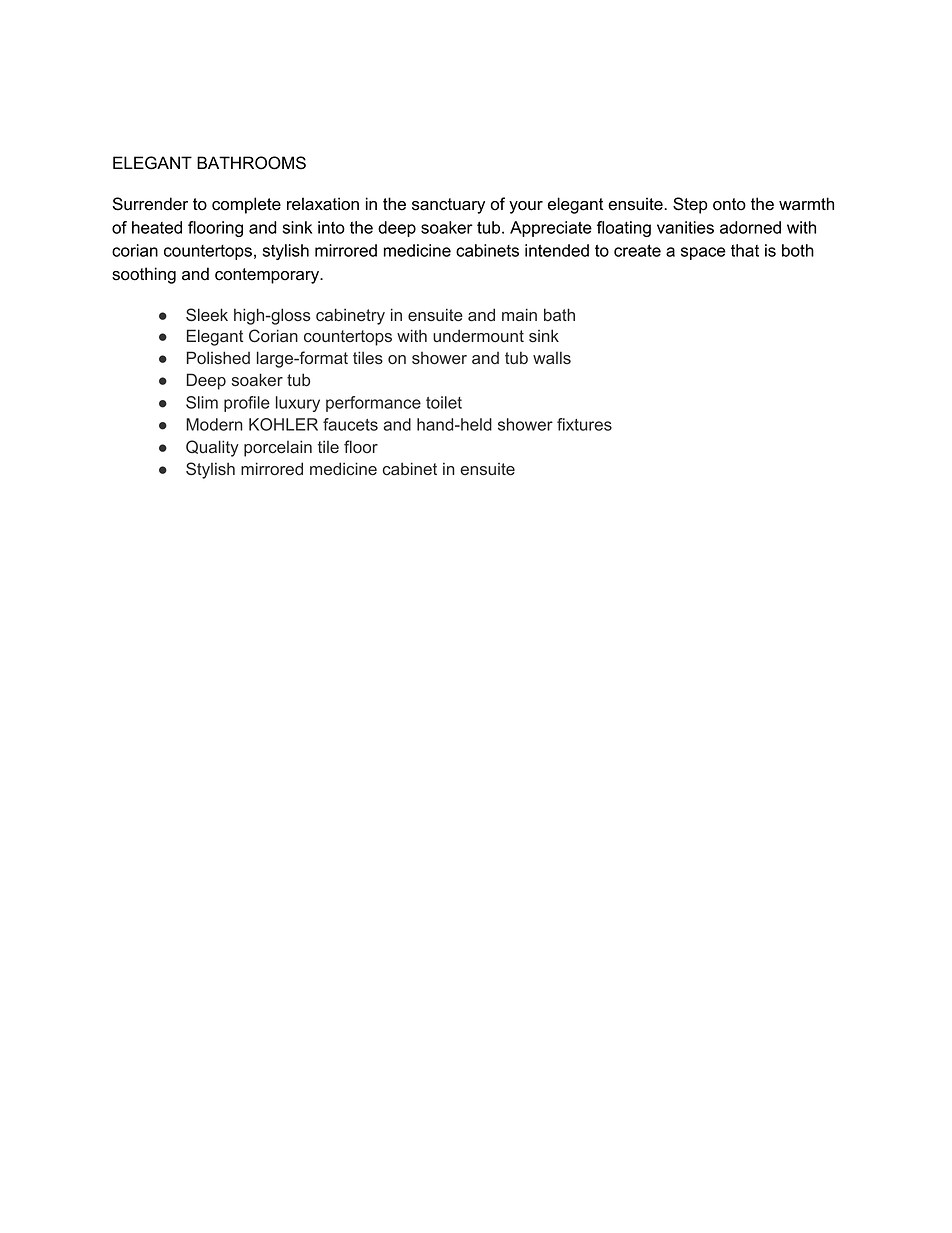 Image resolution: width=952 pixels, height=1233 pixels. Describe the element at coordinates (584, 424) in the screenshot. I see `fixtures` at that location.
